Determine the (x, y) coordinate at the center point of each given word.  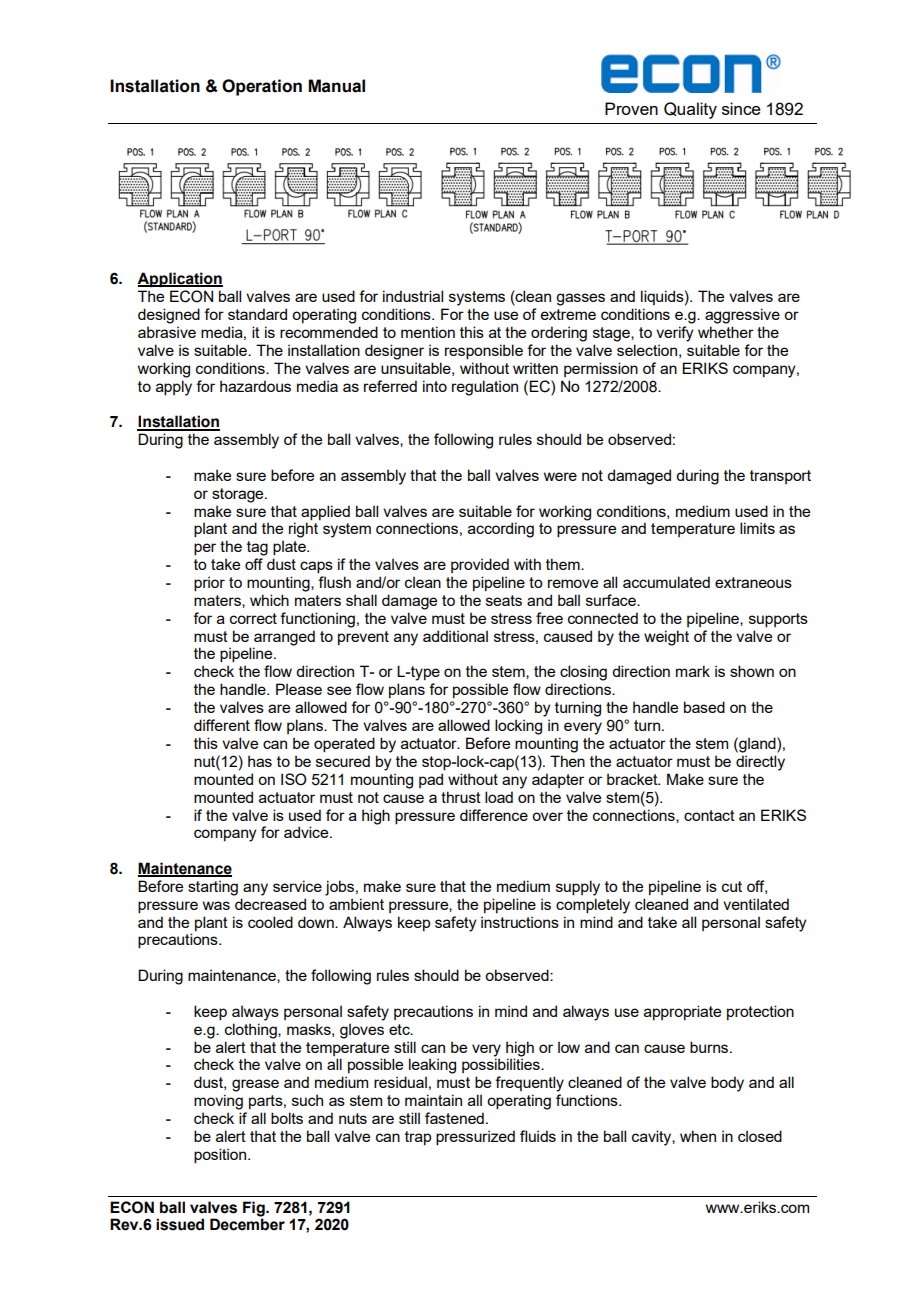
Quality (690, 110)
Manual (336, 86)
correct (253, 618)
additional (455, 636)
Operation (262, 87)
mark (693, 671)
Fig (255, 1209)
